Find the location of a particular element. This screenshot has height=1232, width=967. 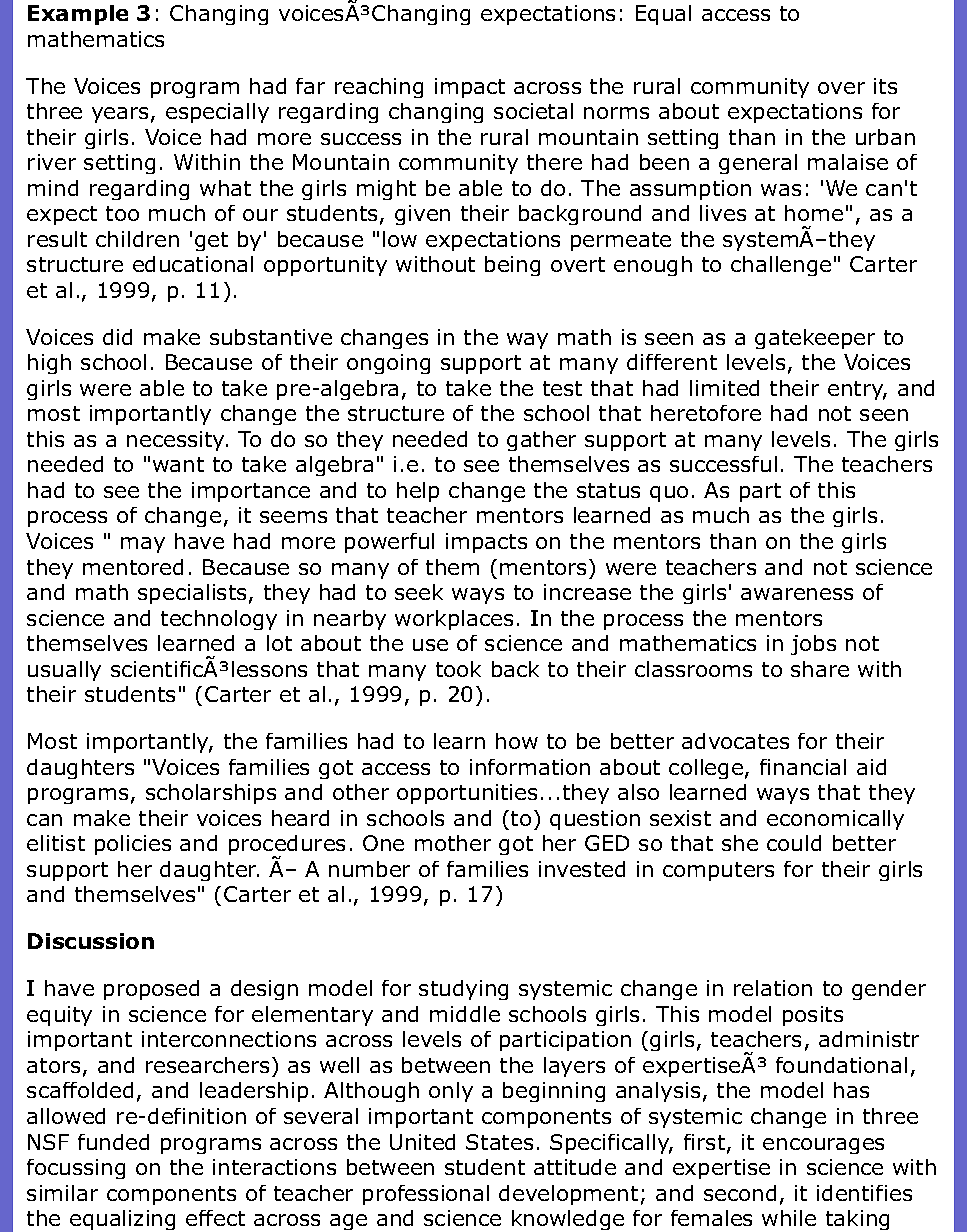

quo is located at coordinates (669, 494).
